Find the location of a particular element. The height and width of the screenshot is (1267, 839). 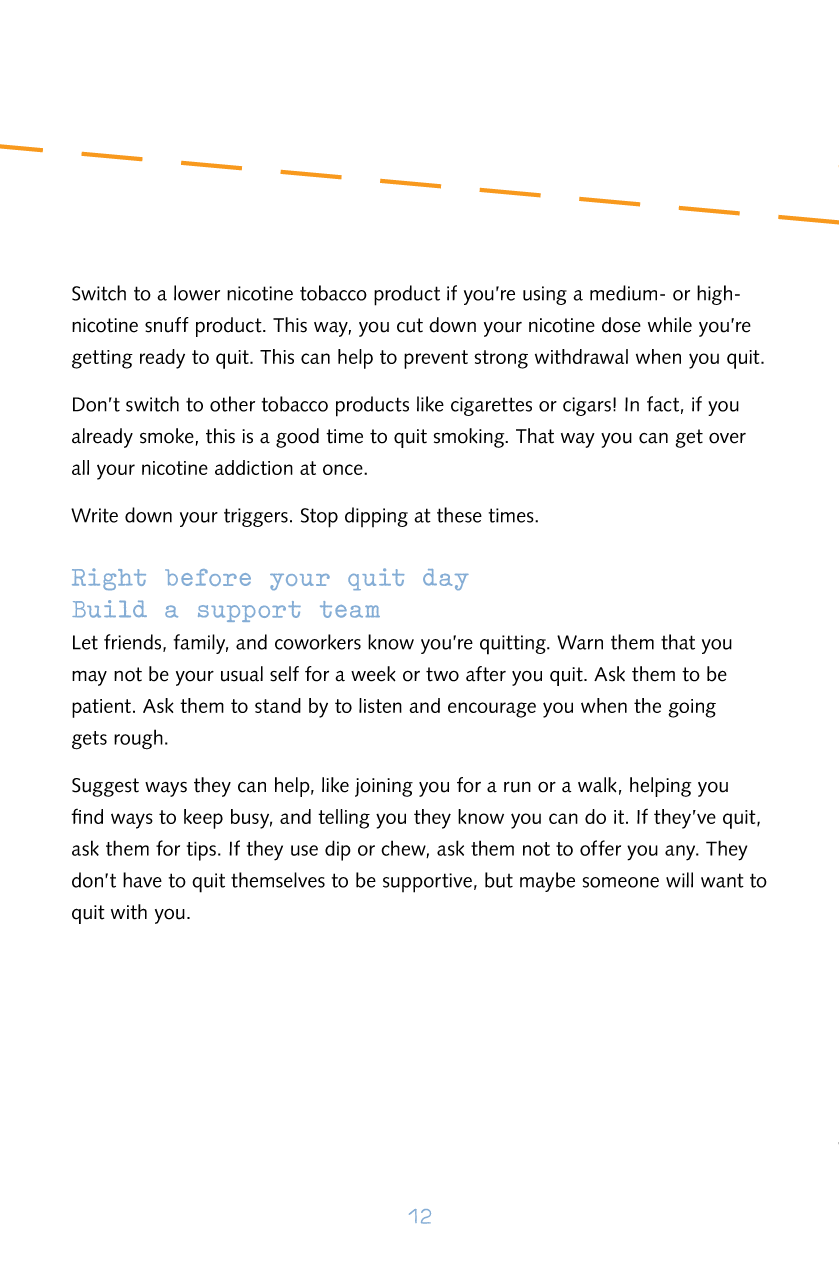

have is located at coordinates (142, 880).
